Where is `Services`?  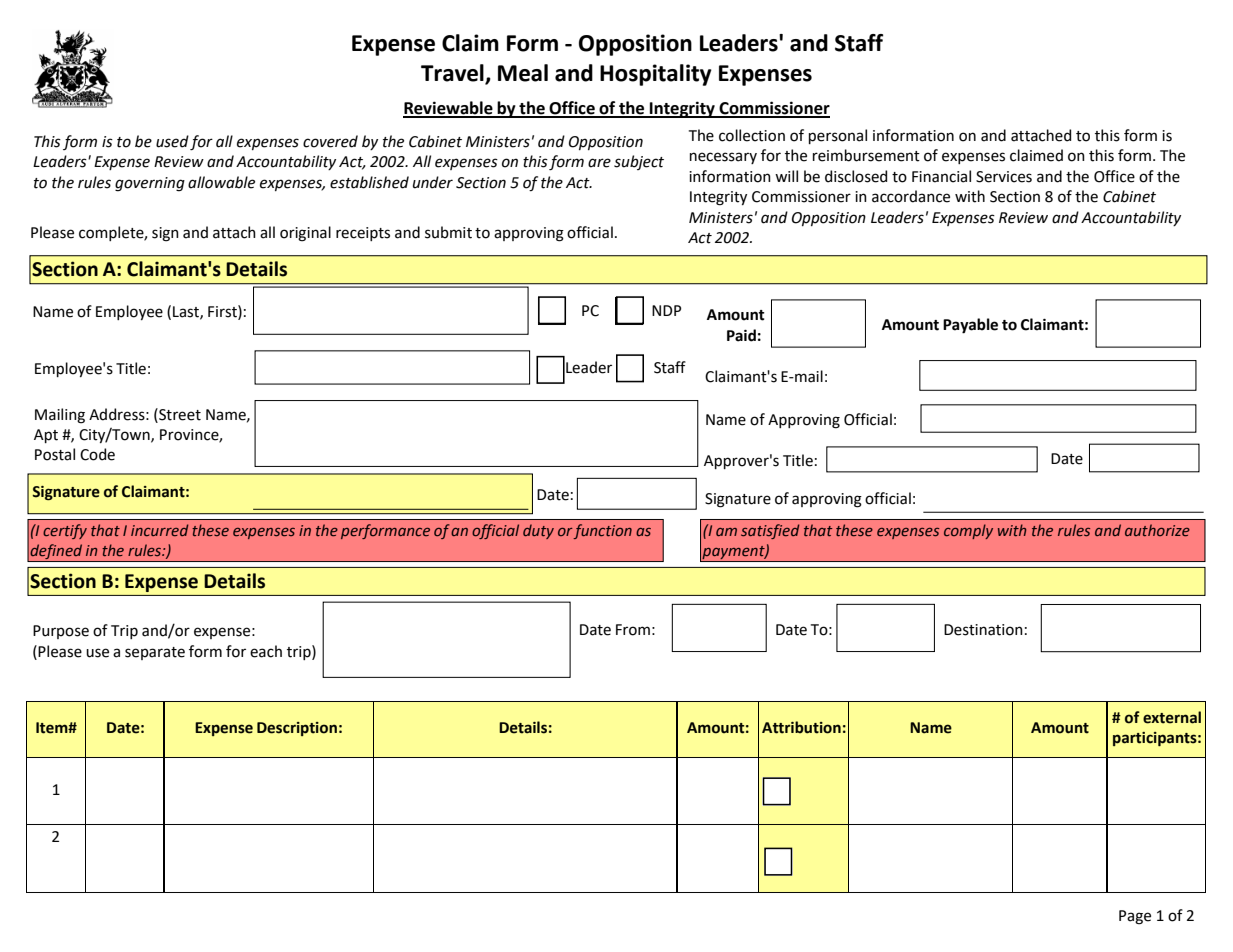
Services is located at coordinates (1004, 177).
